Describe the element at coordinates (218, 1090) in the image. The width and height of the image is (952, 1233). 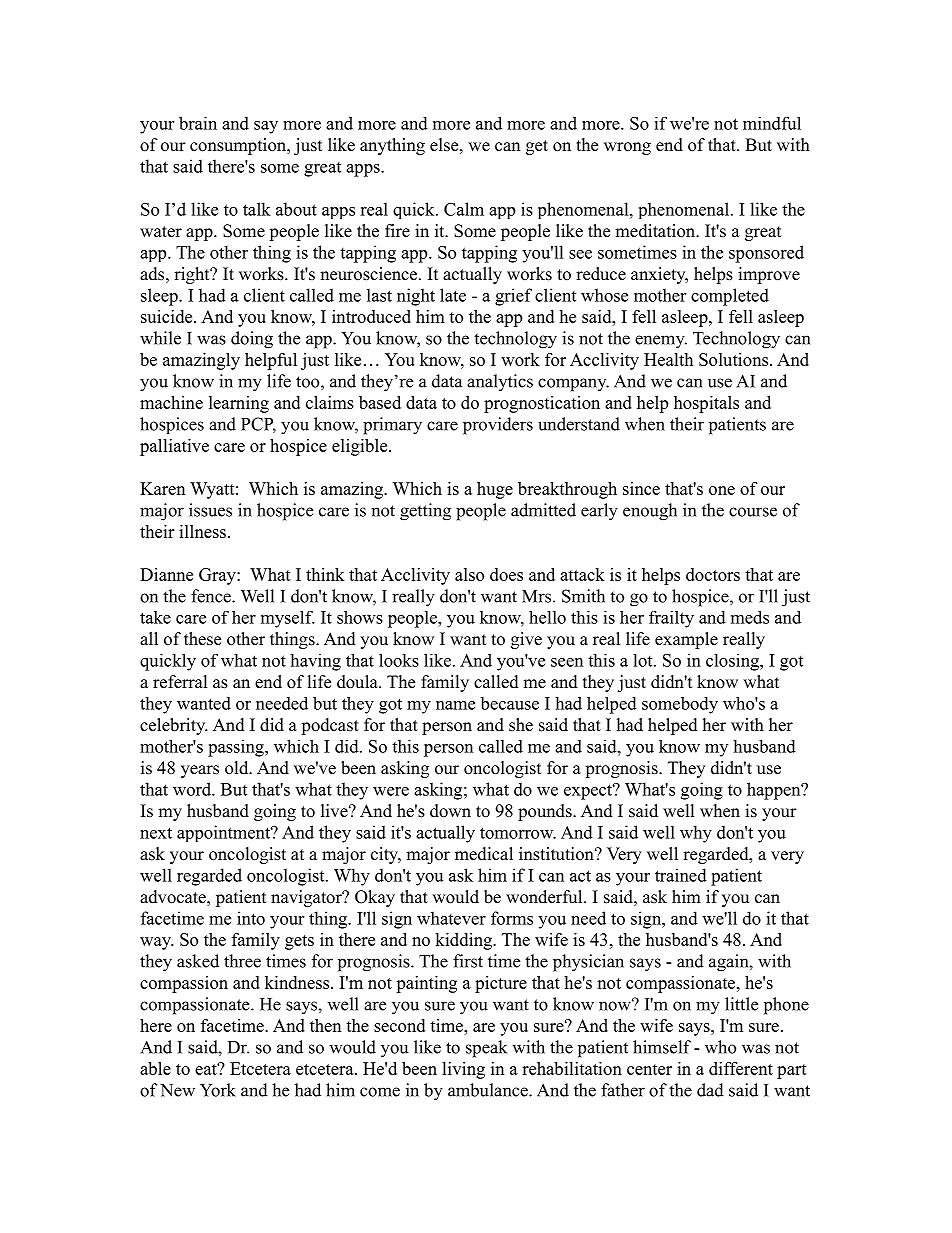
I see `York` at that location.
